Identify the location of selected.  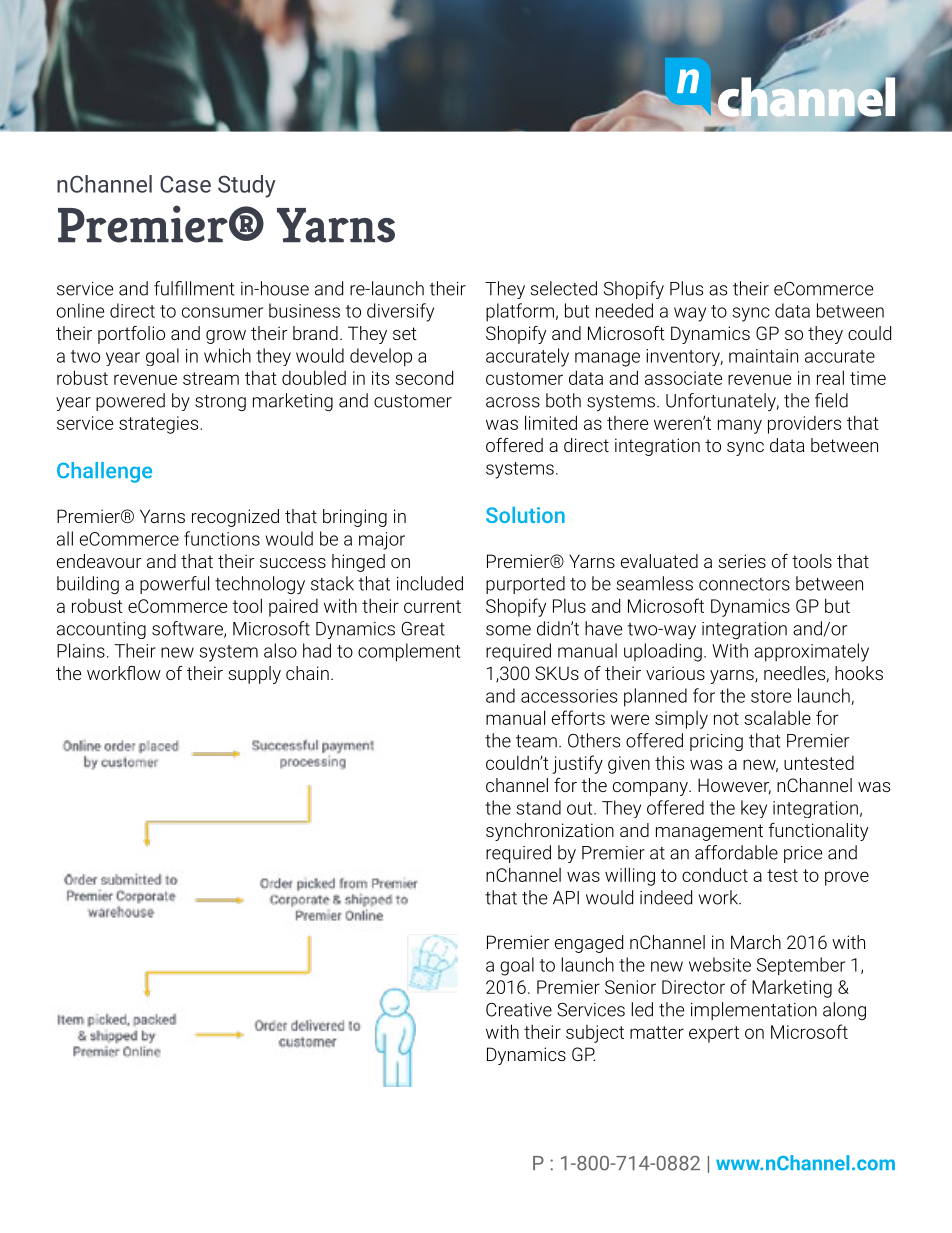
(564, 288).
